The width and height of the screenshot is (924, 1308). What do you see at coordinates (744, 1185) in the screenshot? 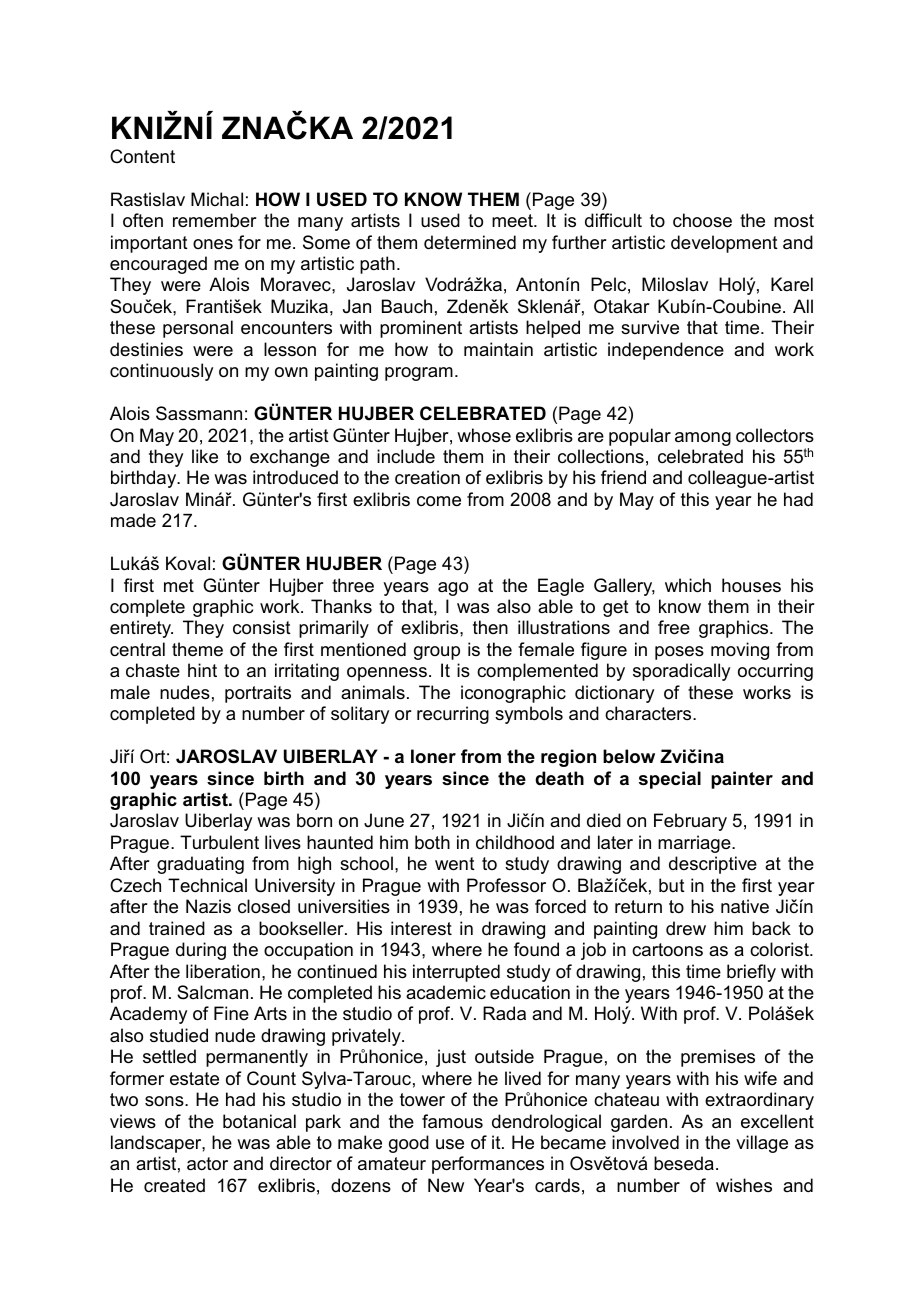
I see `wishes` at bounding box center [744, 1185].
